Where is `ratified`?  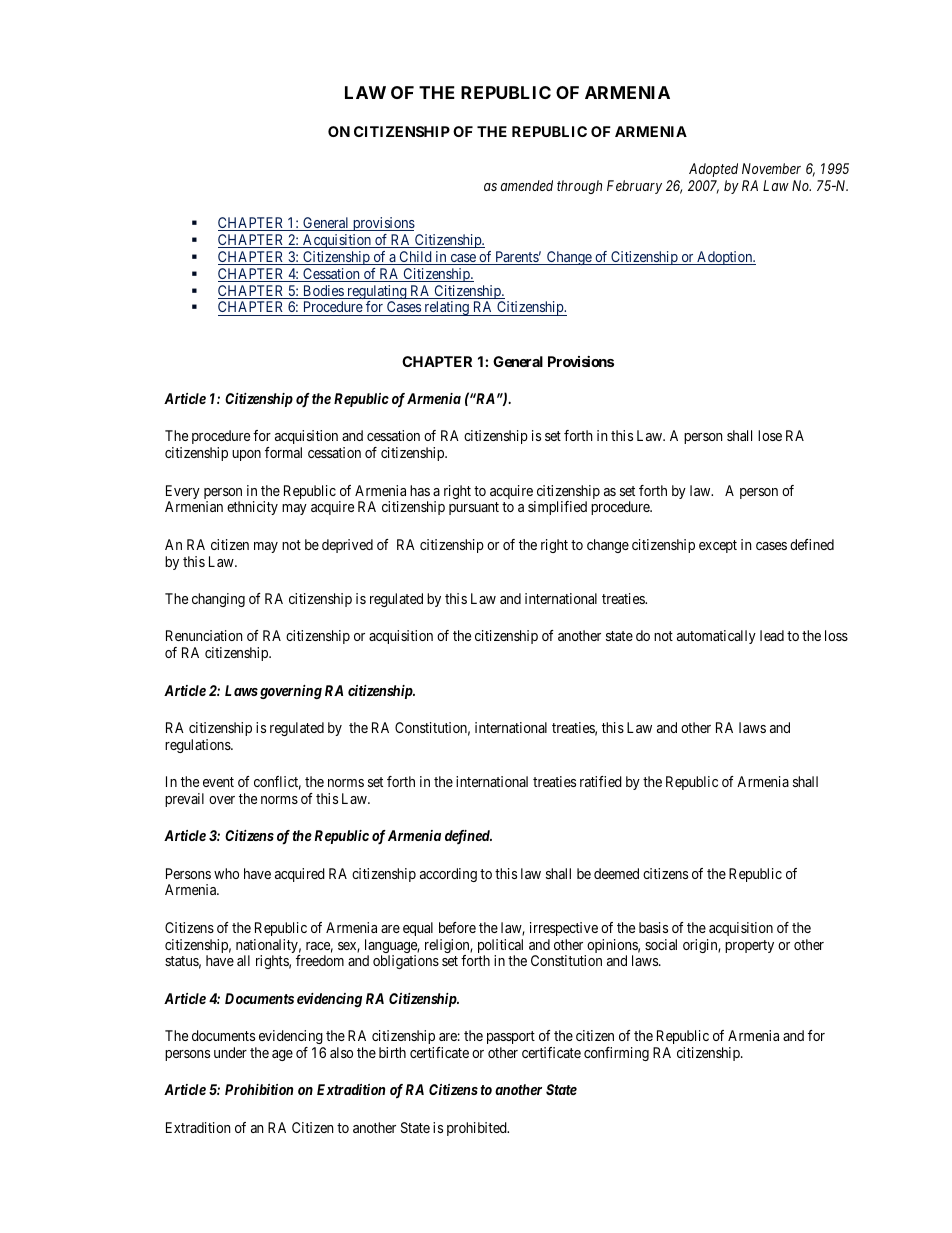 ratified is located at coordinates (601, 781).
